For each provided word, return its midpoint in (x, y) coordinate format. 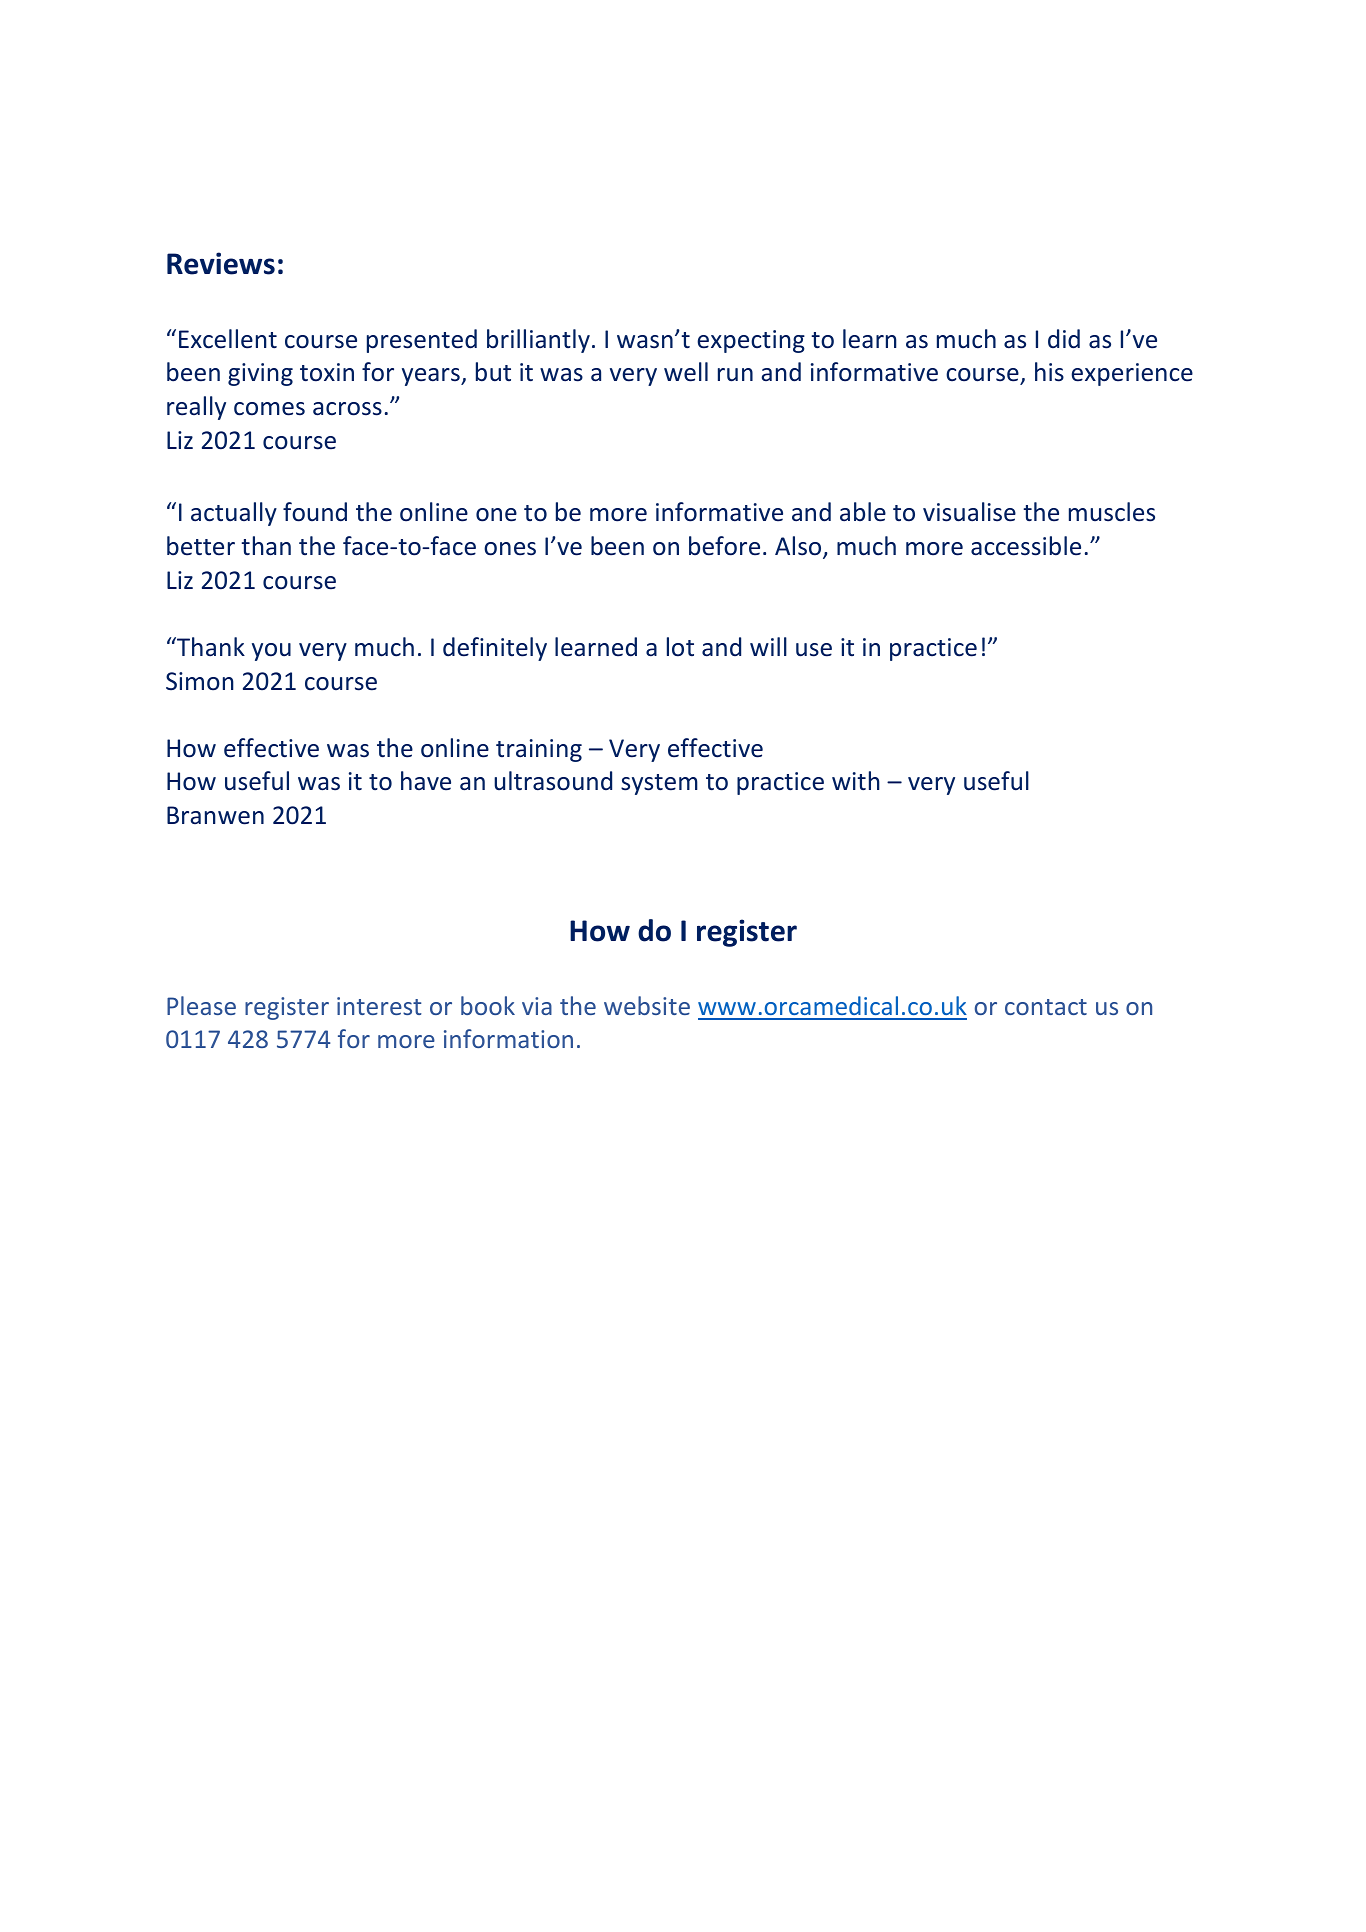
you (271, 652)
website (647, 1005)
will (768, 646)
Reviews (221, 263)
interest (379, 1006)
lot (680, 647)
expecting (751, 341)
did (1064, 339)
